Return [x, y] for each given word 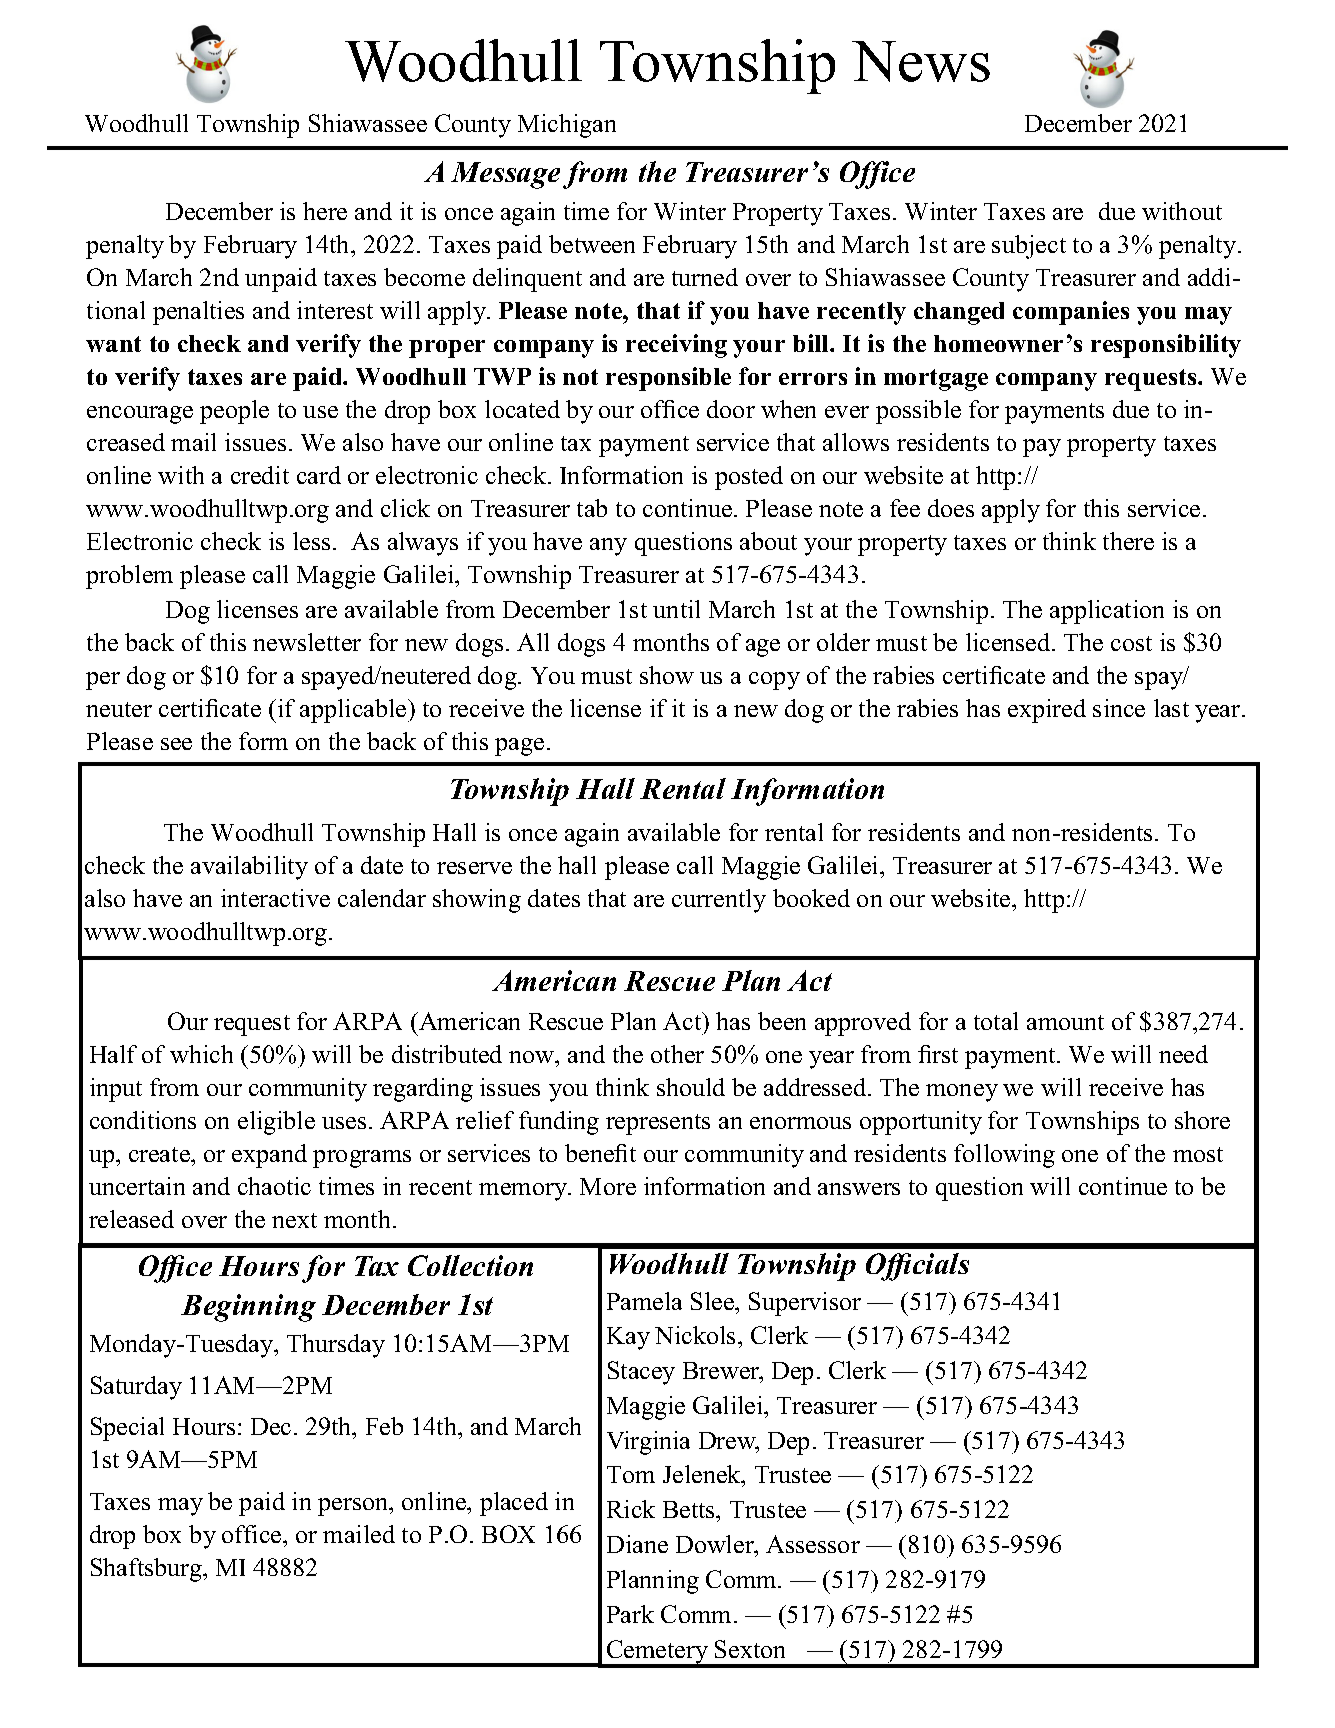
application [1107, 612]
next [294, 1220]
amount [1065, 1022]
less [311, 541]
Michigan [567, 126]
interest [335, 310]
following [1004, 1156]
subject [1029, 247]
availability [249, 868]
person [354, 1507]
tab [592, 508]
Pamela [644, 1301]
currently [719, 901]
